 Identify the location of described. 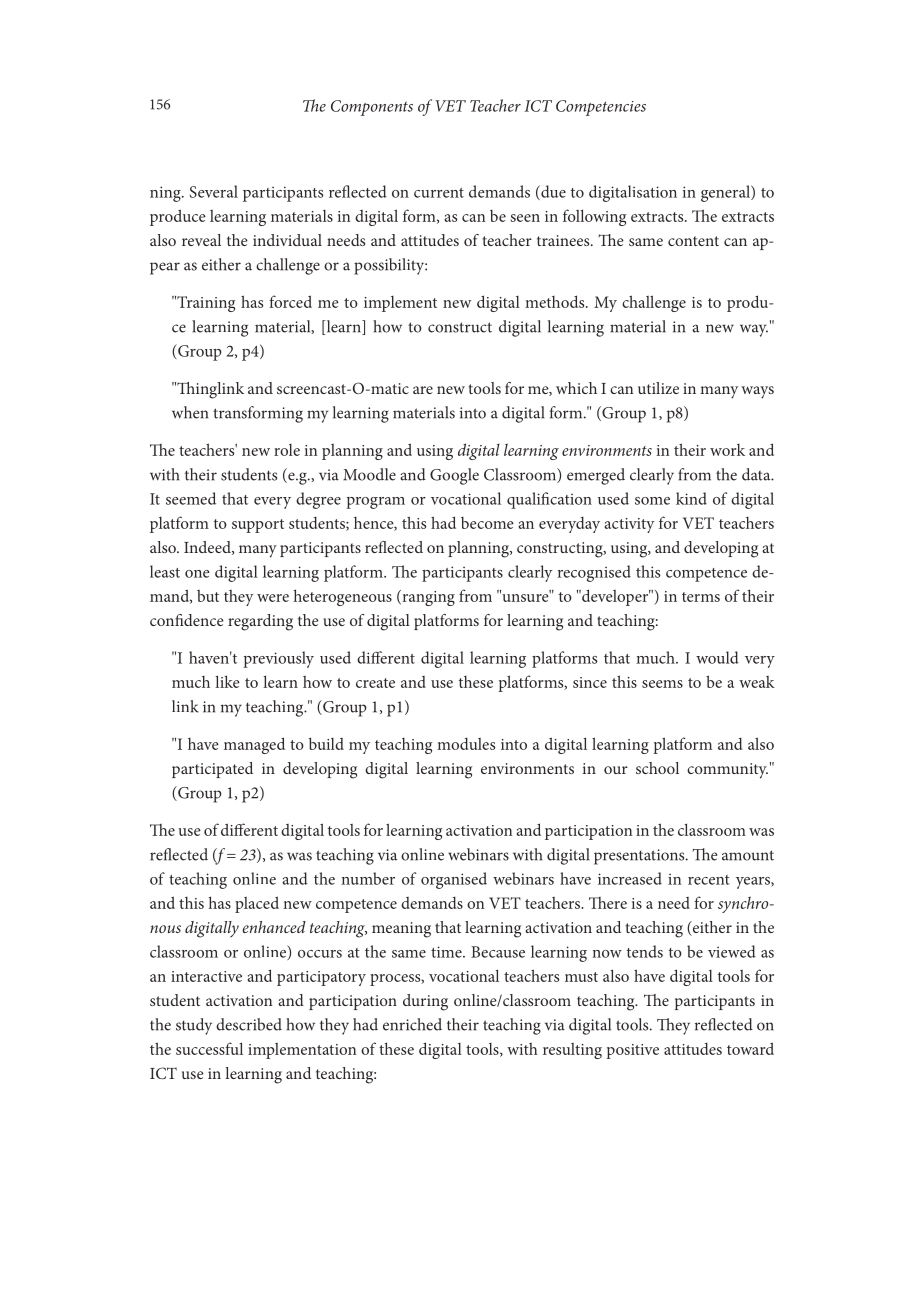
(249, 1024).
